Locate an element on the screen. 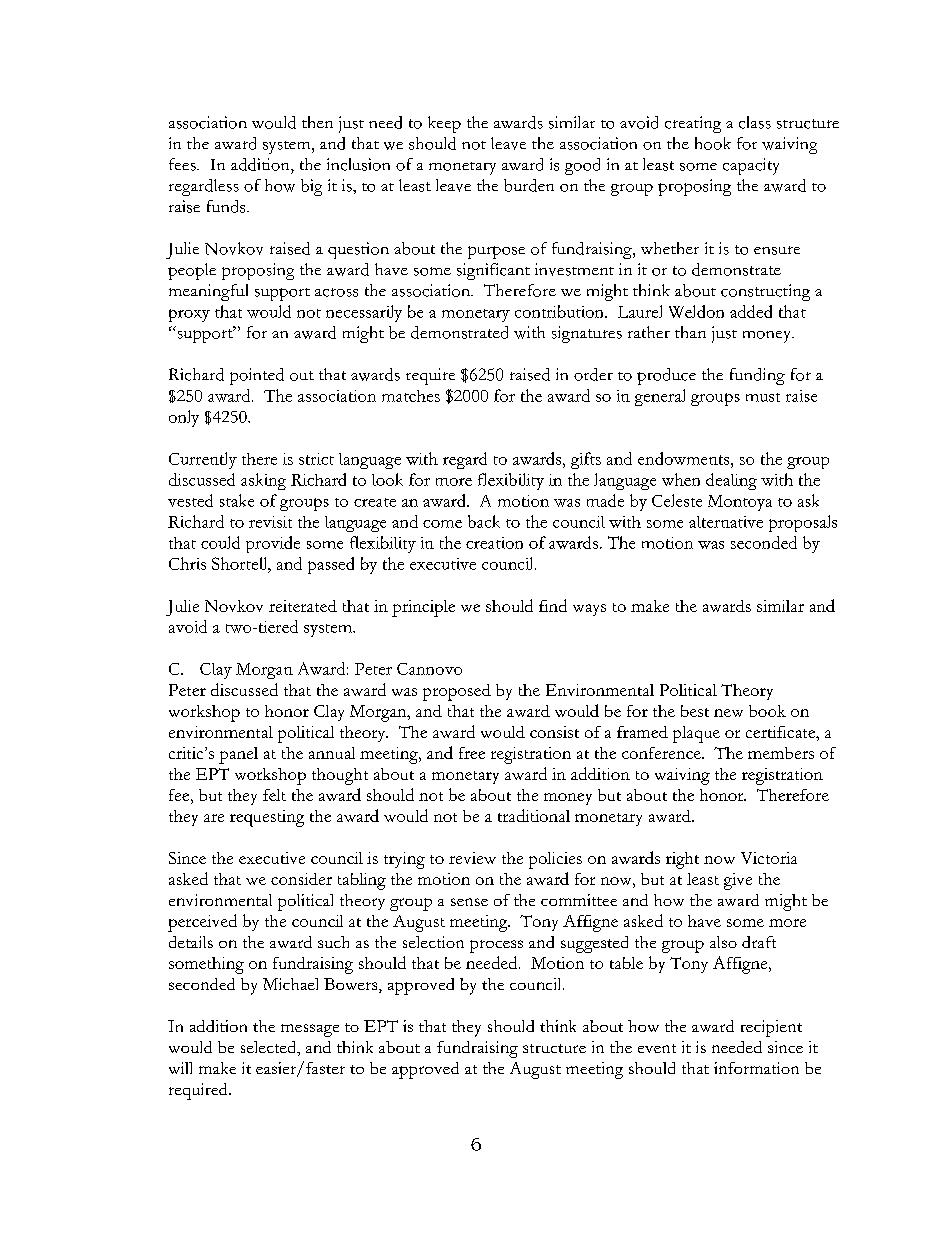 This screenshot has width=952, height=1233. gifts is located at coordinates (586, 460).
